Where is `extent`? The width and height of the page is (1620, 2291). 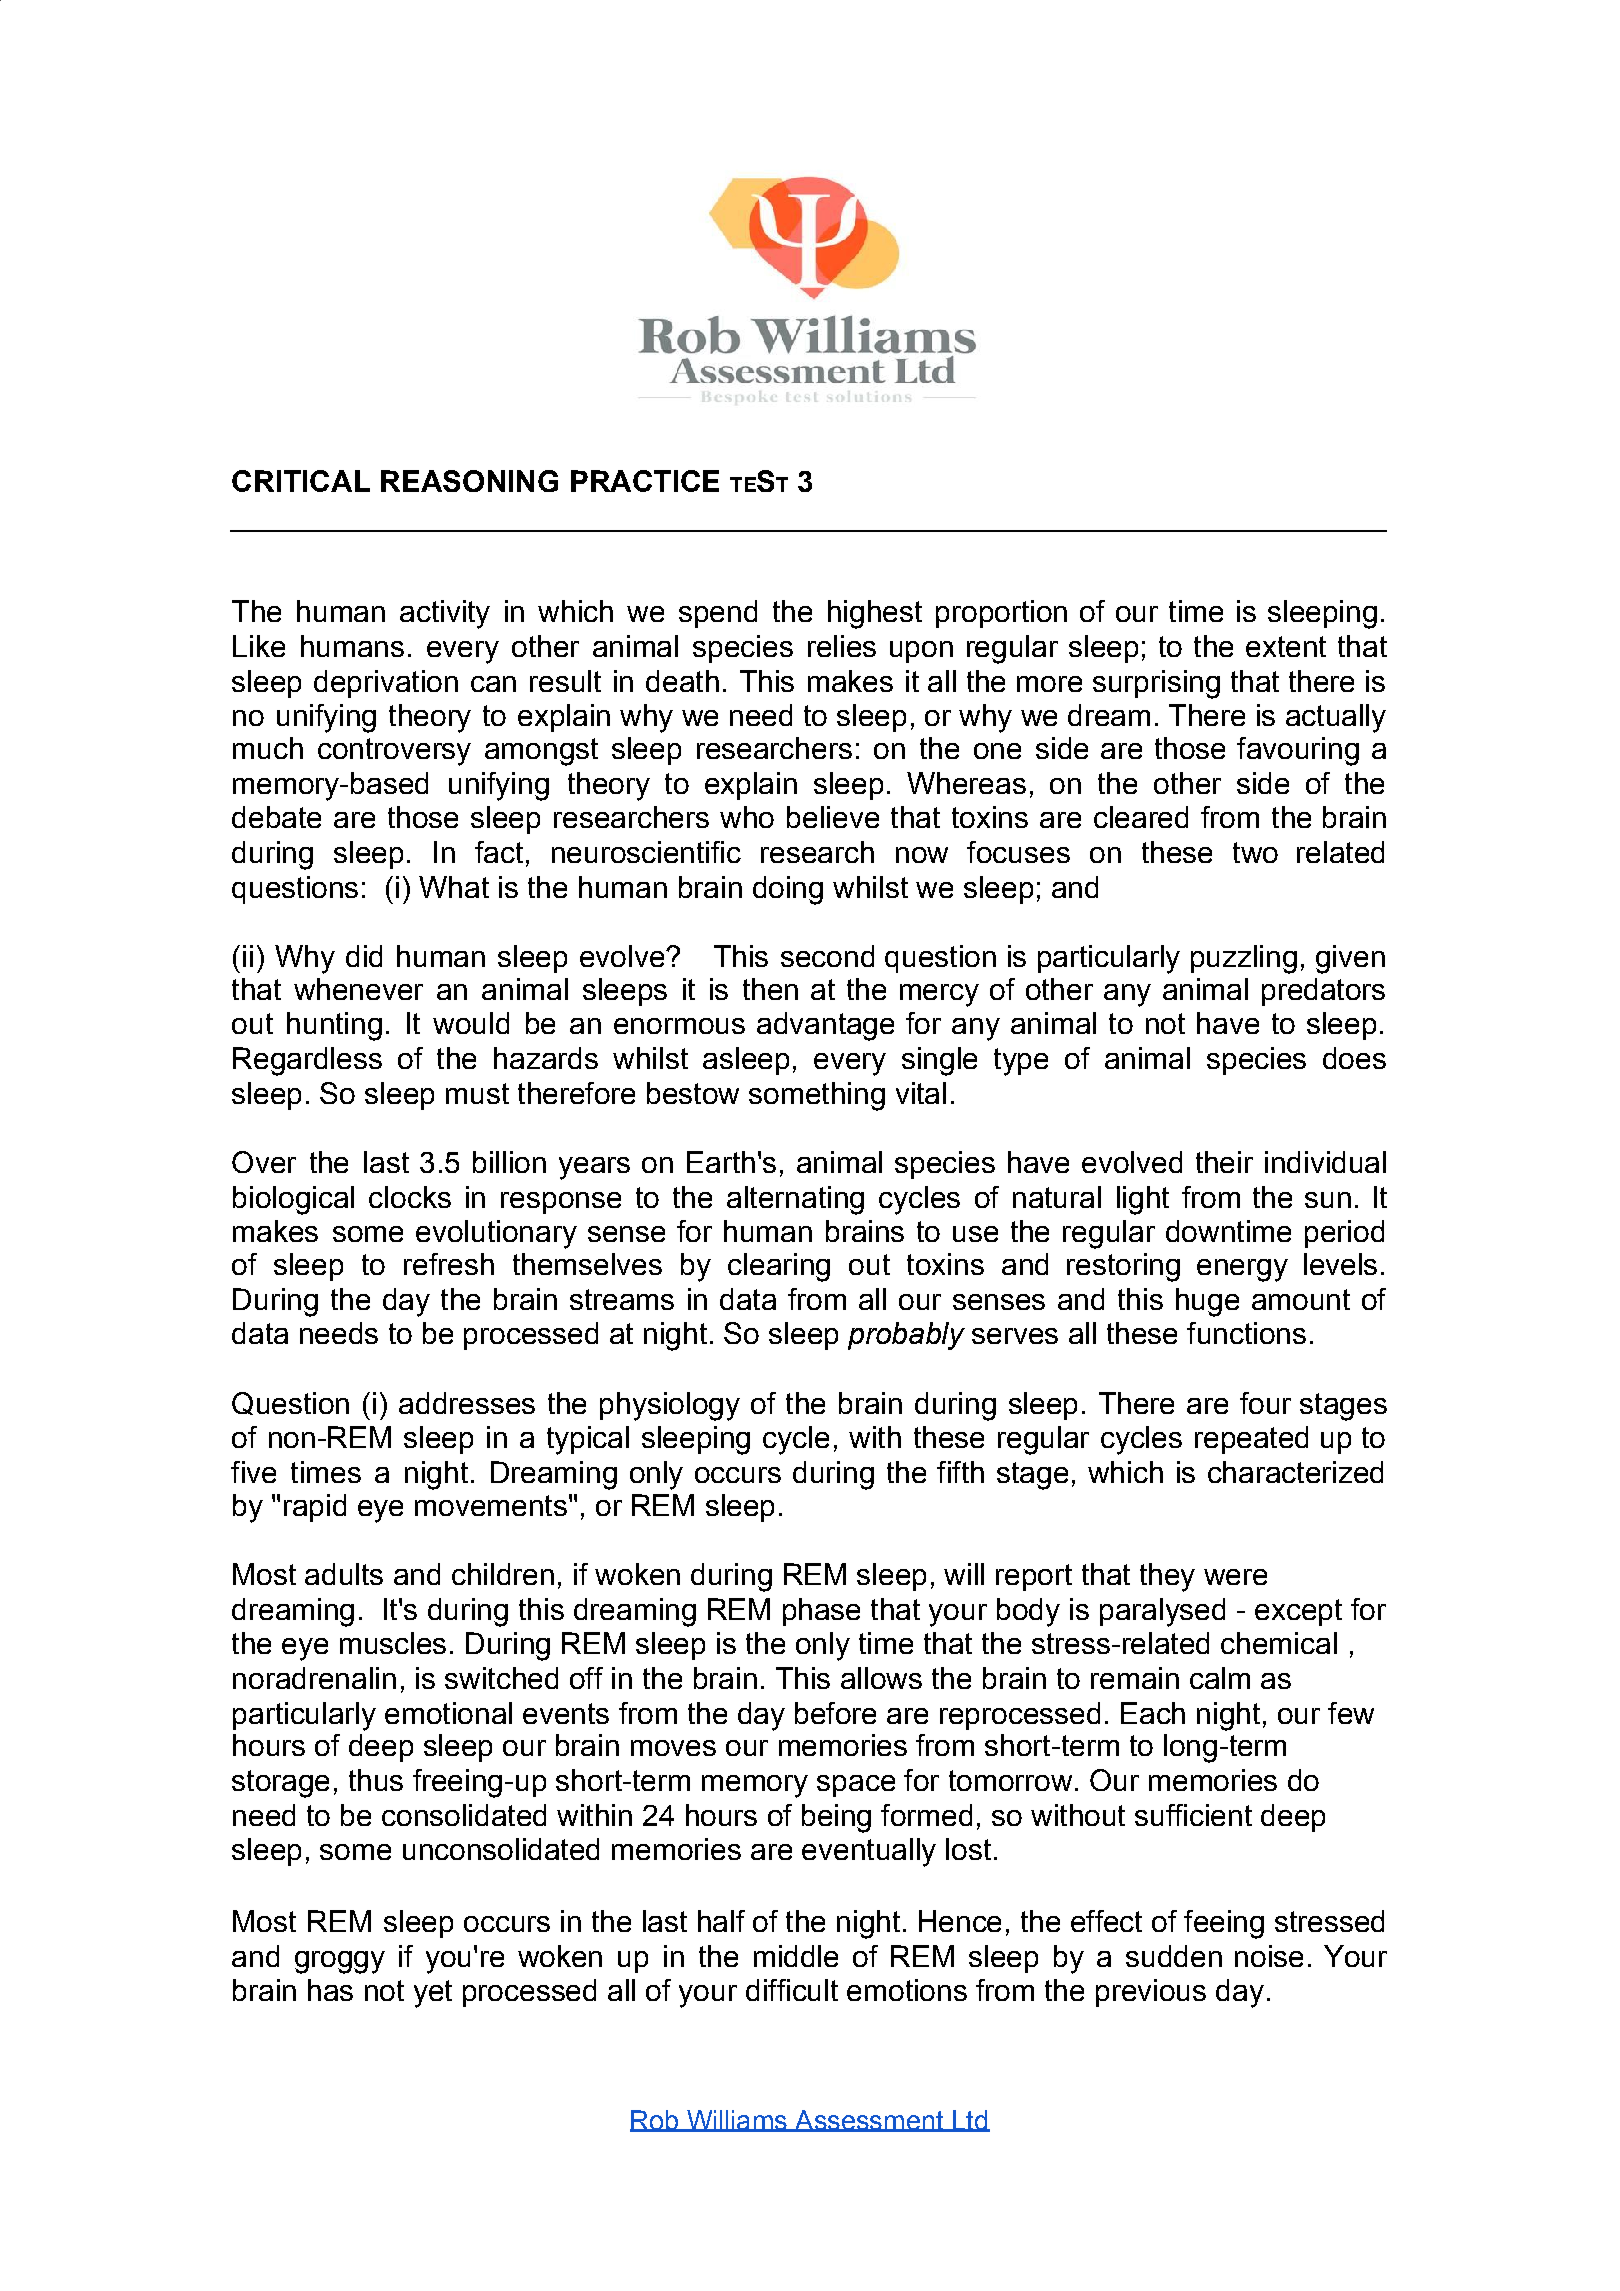 extent is located at coordinates (1286, 646).
